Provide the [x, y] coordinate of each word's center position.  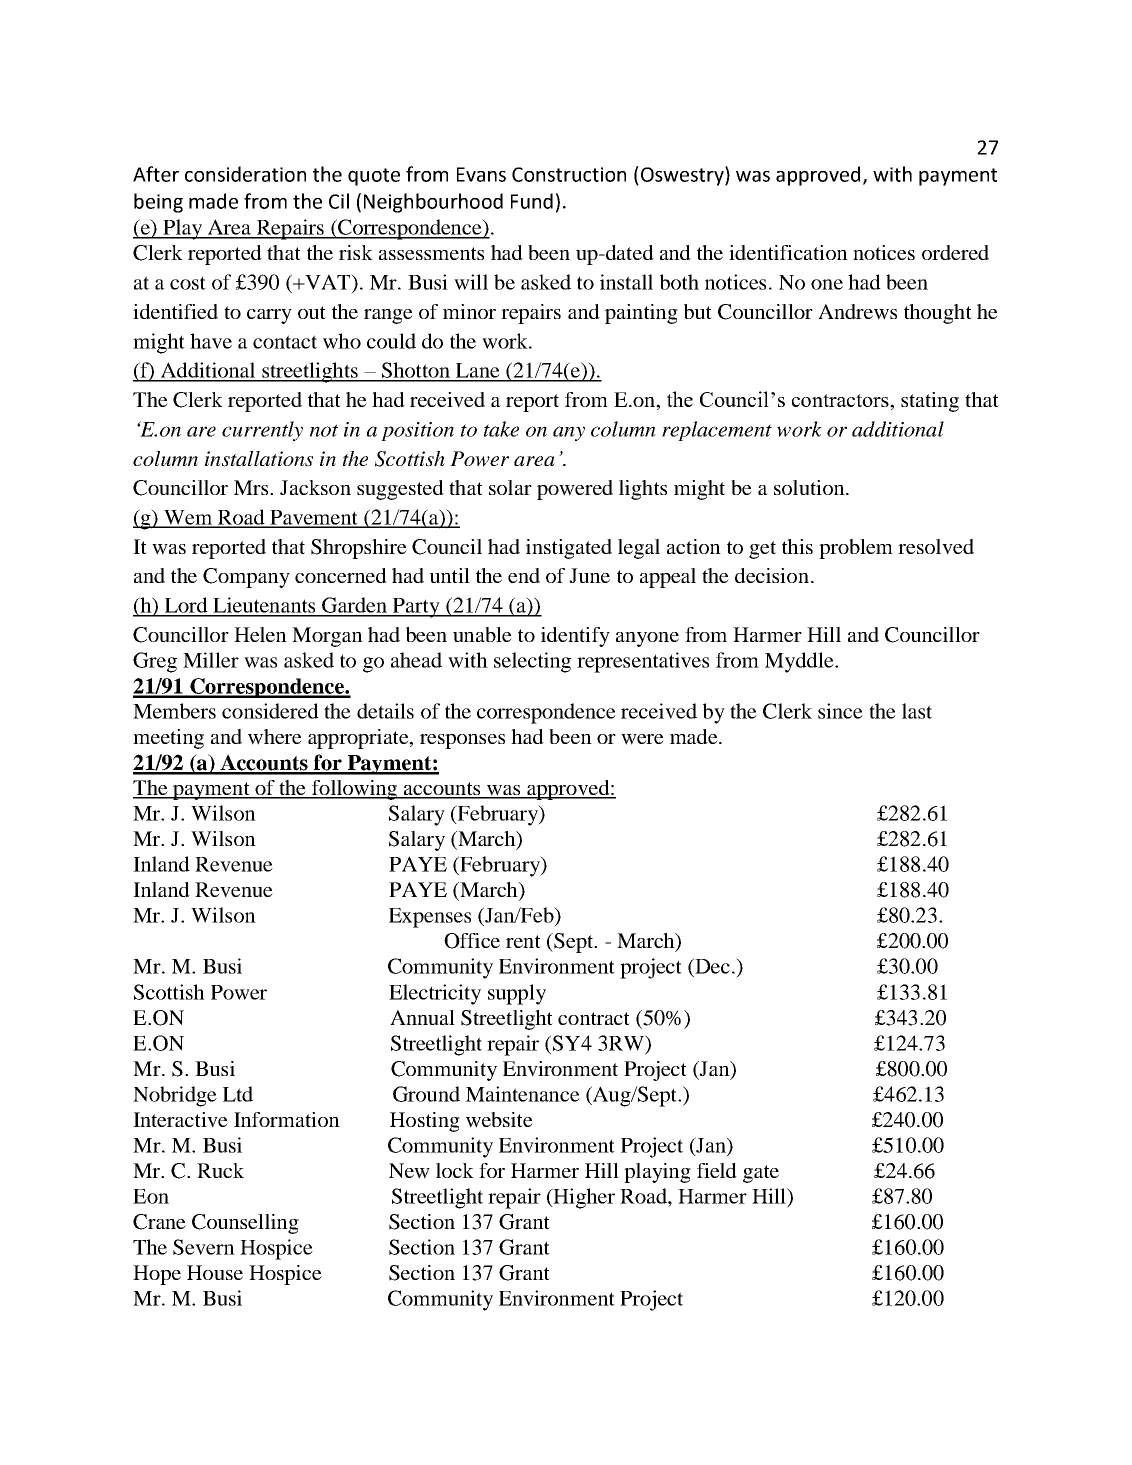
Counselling [245, 1224]
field [717, 1170]
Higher [583, 1198]
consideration [245, 174]
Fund [532, 201]
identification [788, 252]
